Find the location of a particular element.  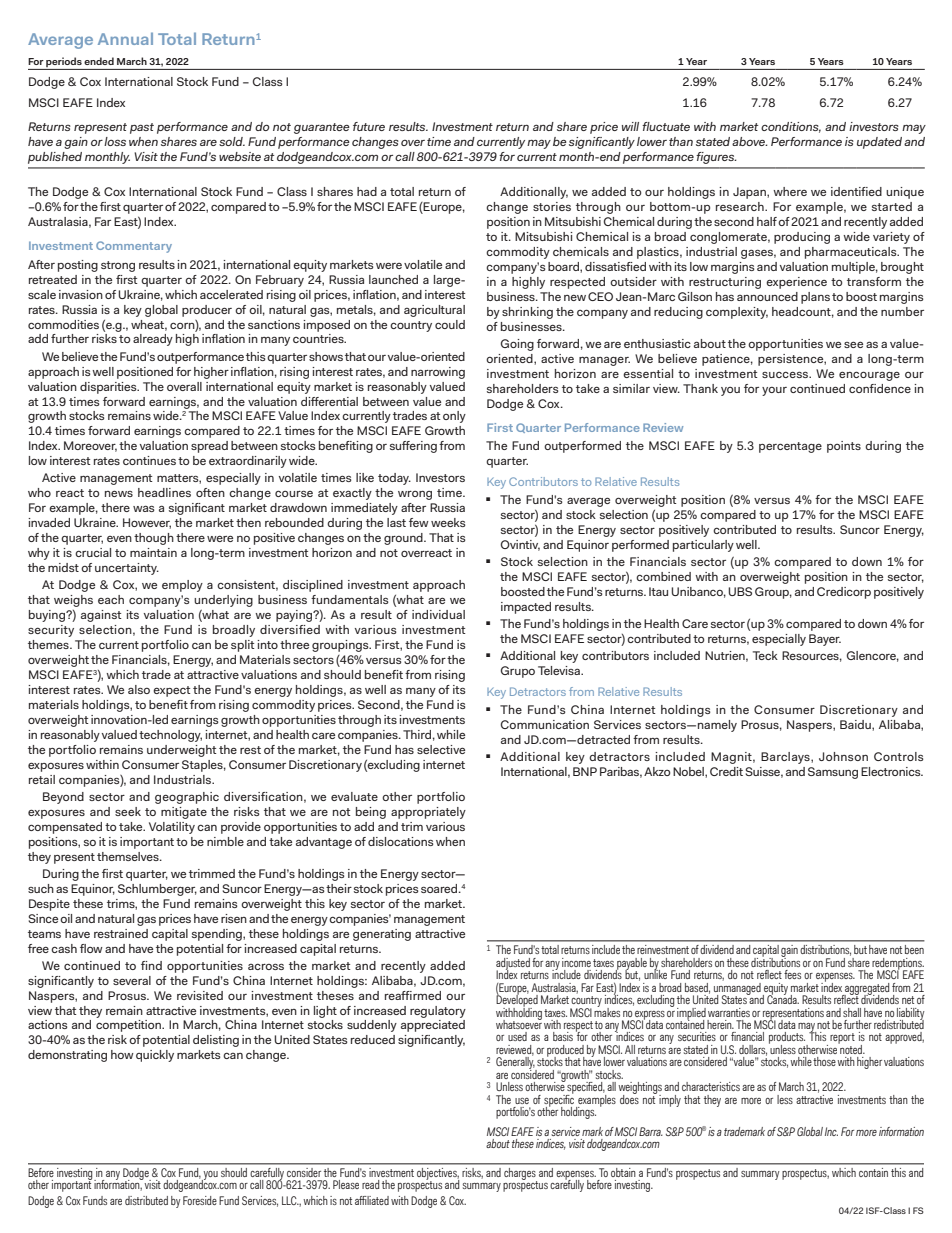

future is located at coordinates (369, 126).
